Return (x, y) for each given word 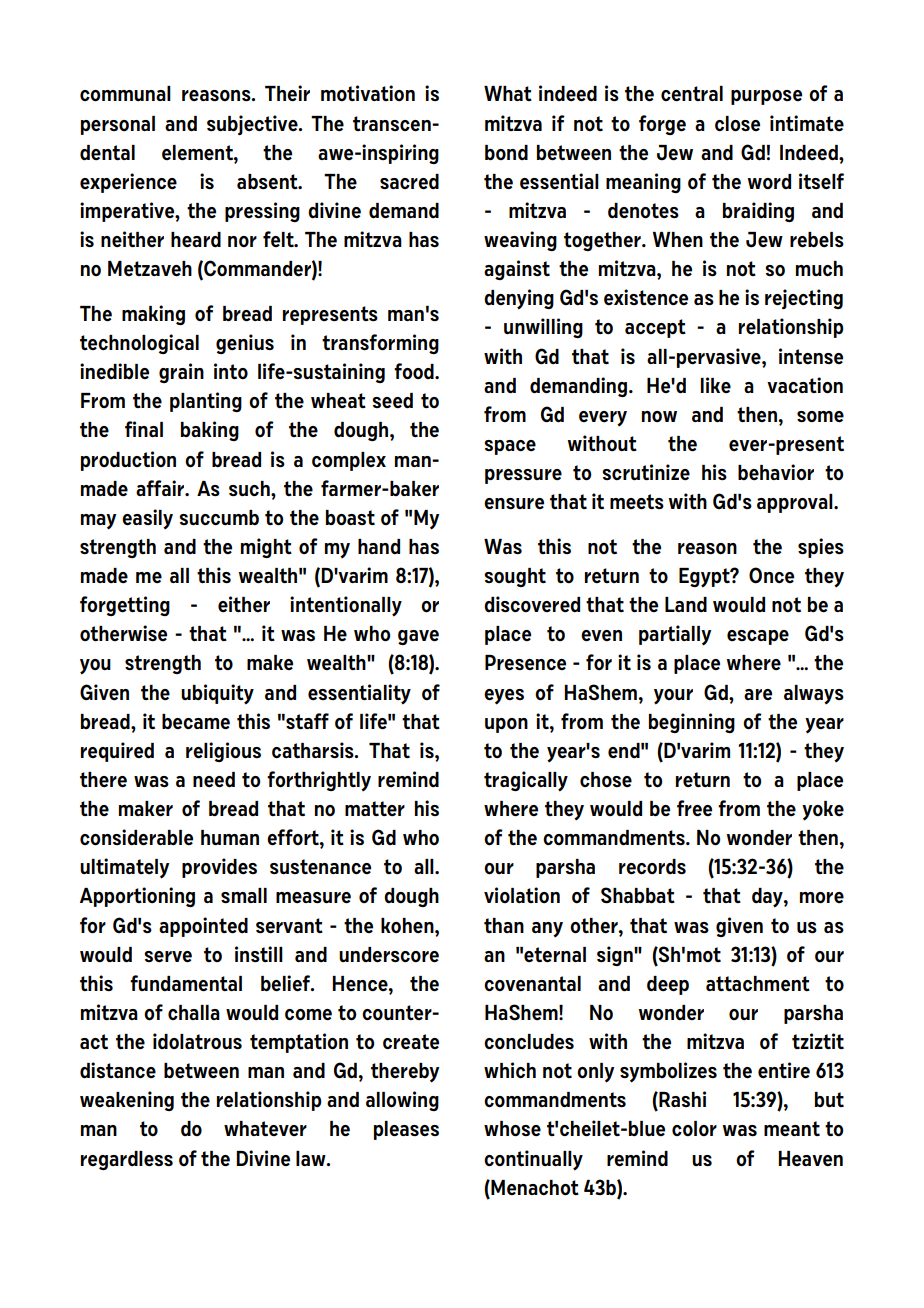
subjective (253, 125)
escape (758, 637)
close (737, 124)
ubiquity (217, 694)
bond (506, 152)
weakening (127, 1101)
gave (418, 637)
